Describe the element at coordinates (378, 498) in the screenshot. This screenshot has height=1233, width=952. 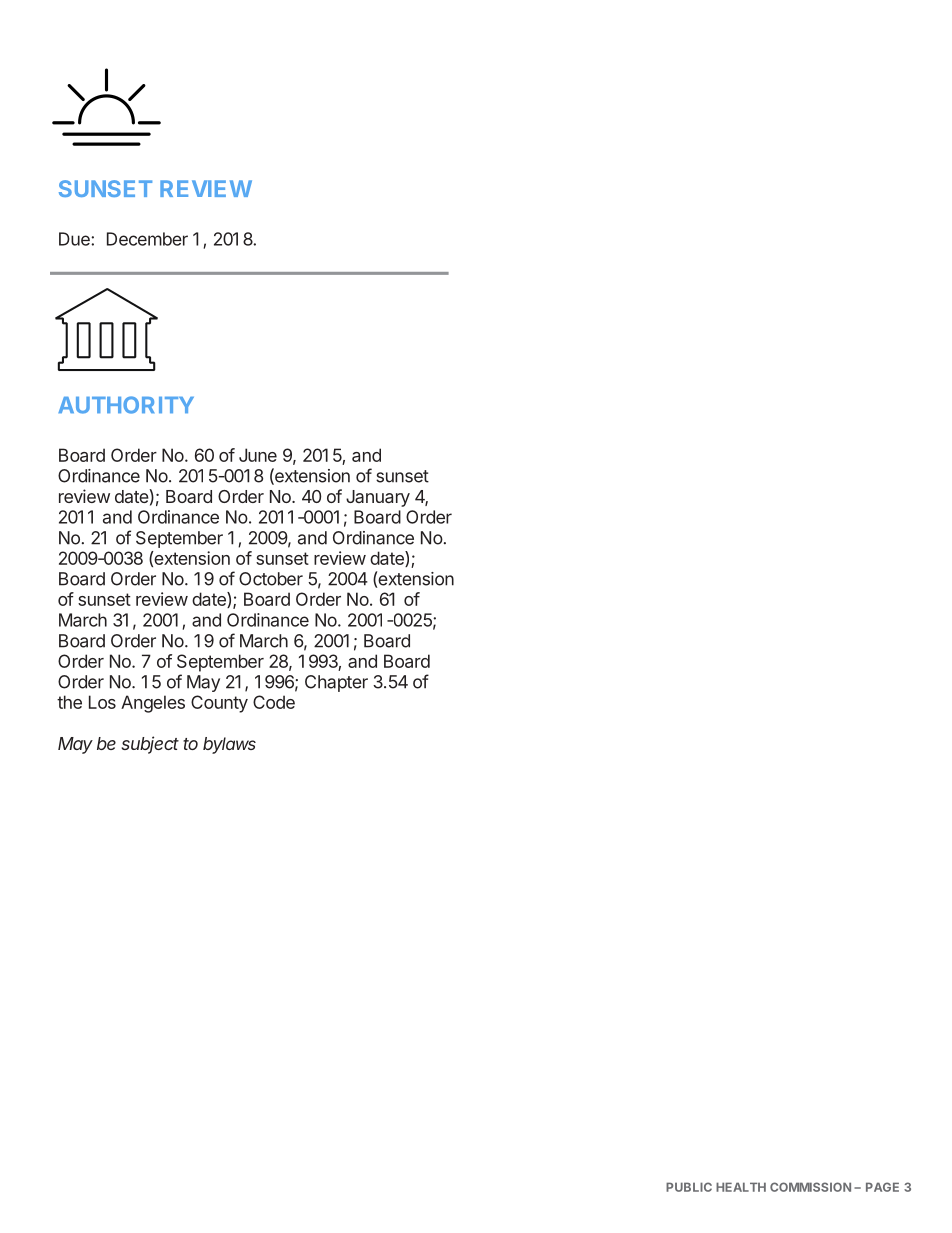
I see `January` at that location.
